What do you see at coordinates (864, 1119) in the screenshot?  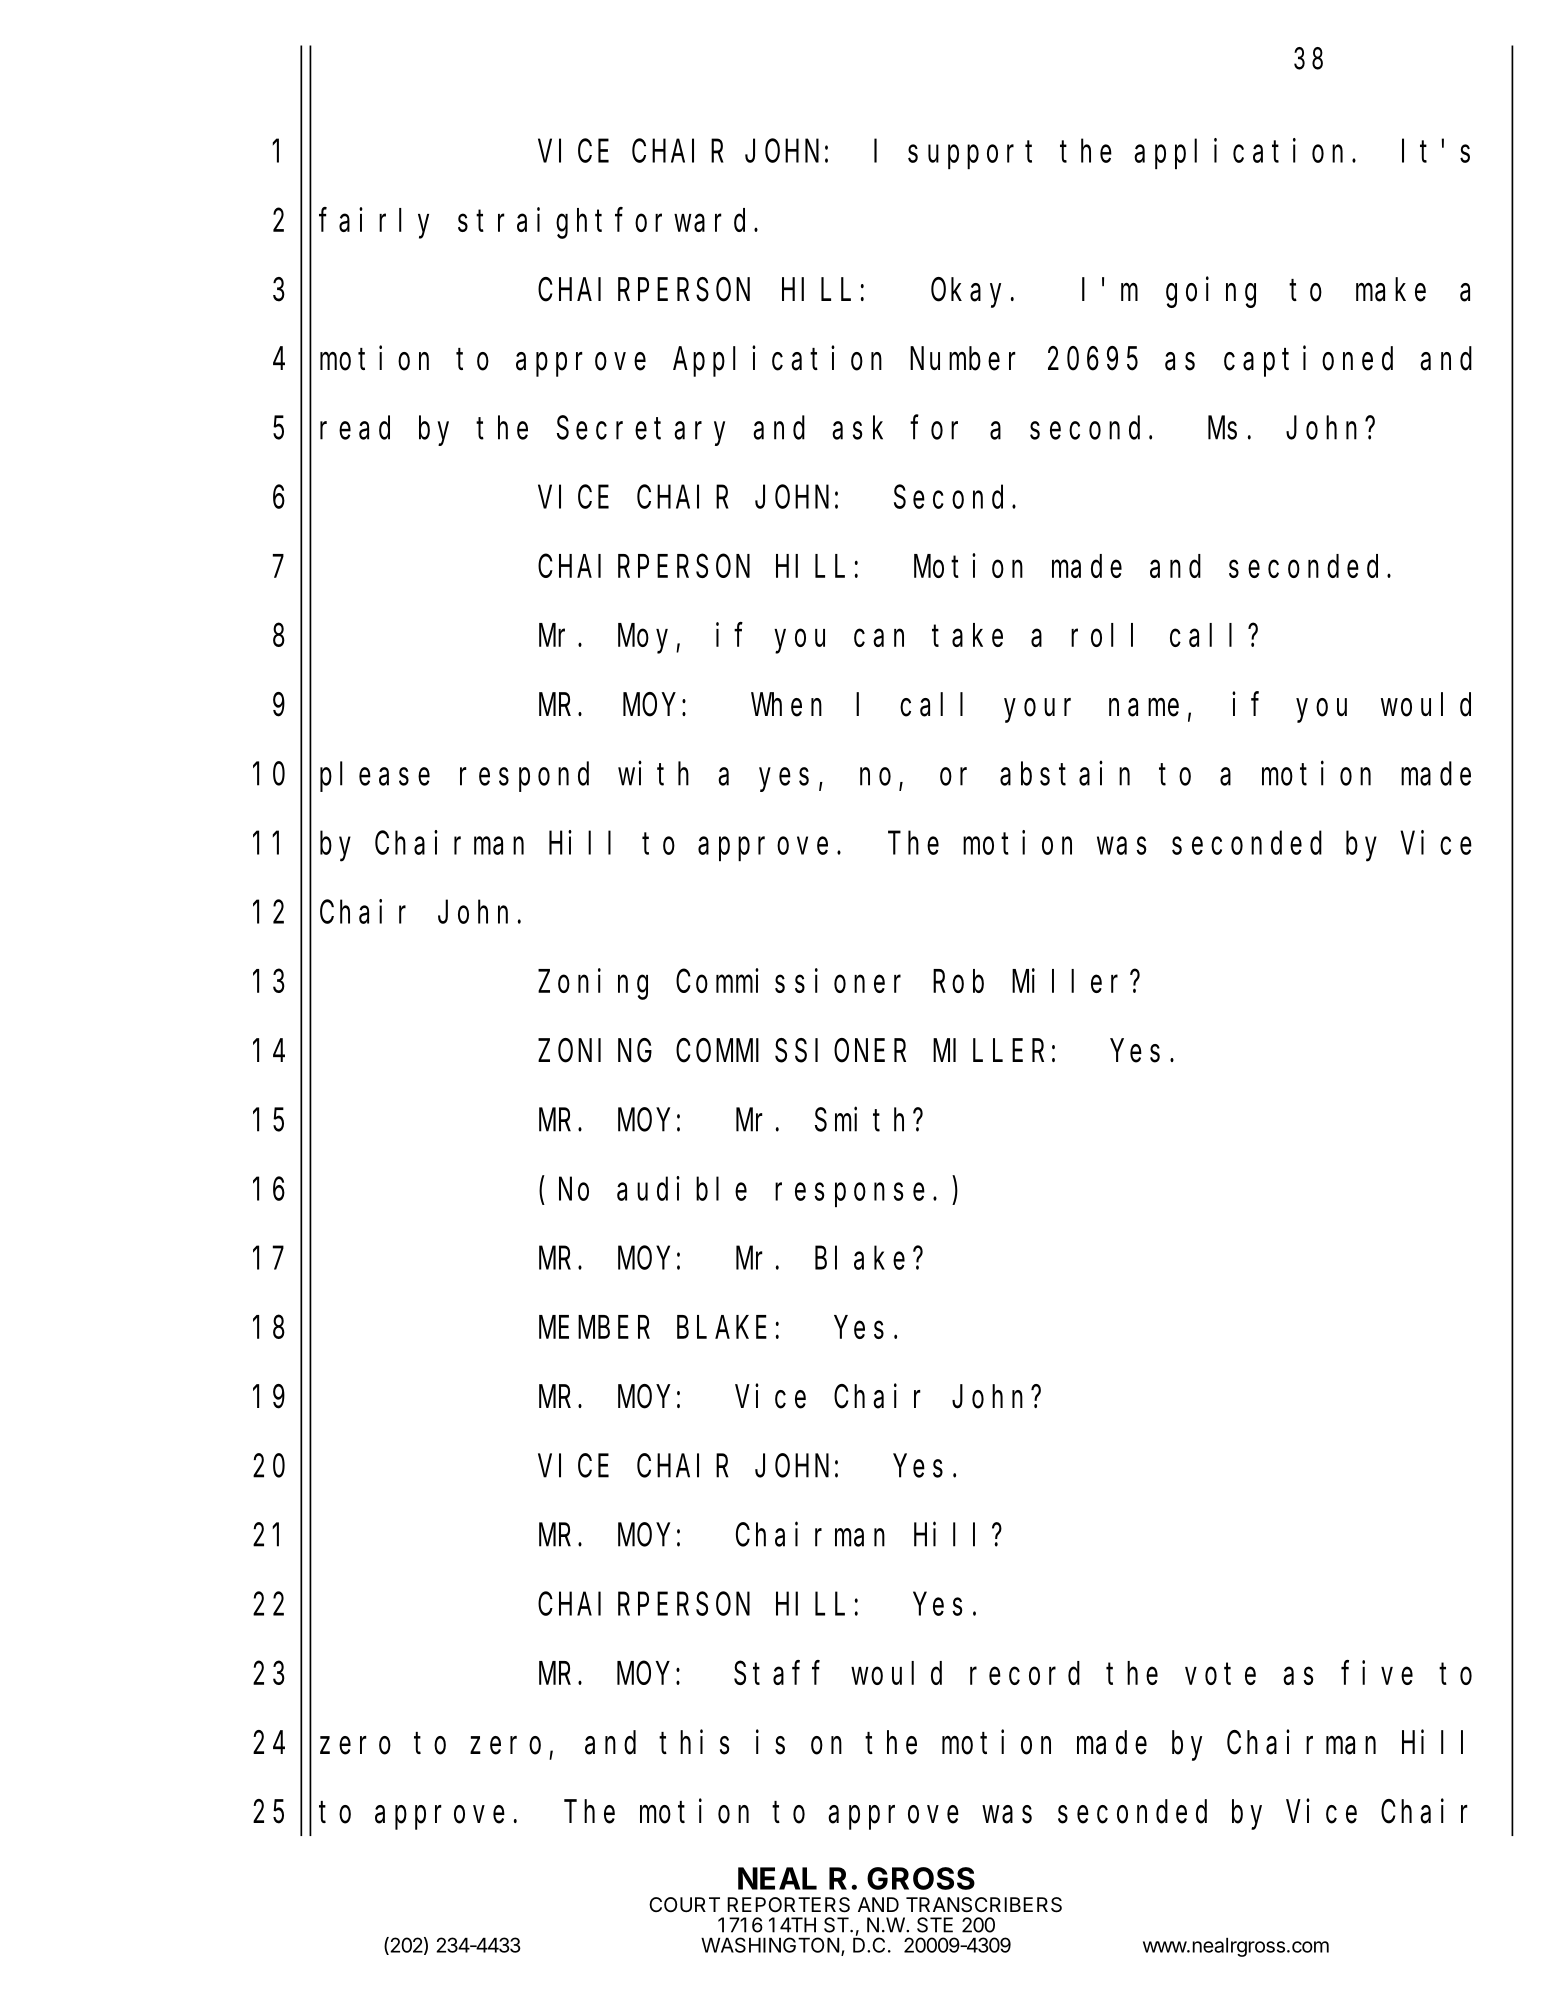 I see `Smith` at bounding box center [864, 1119].
